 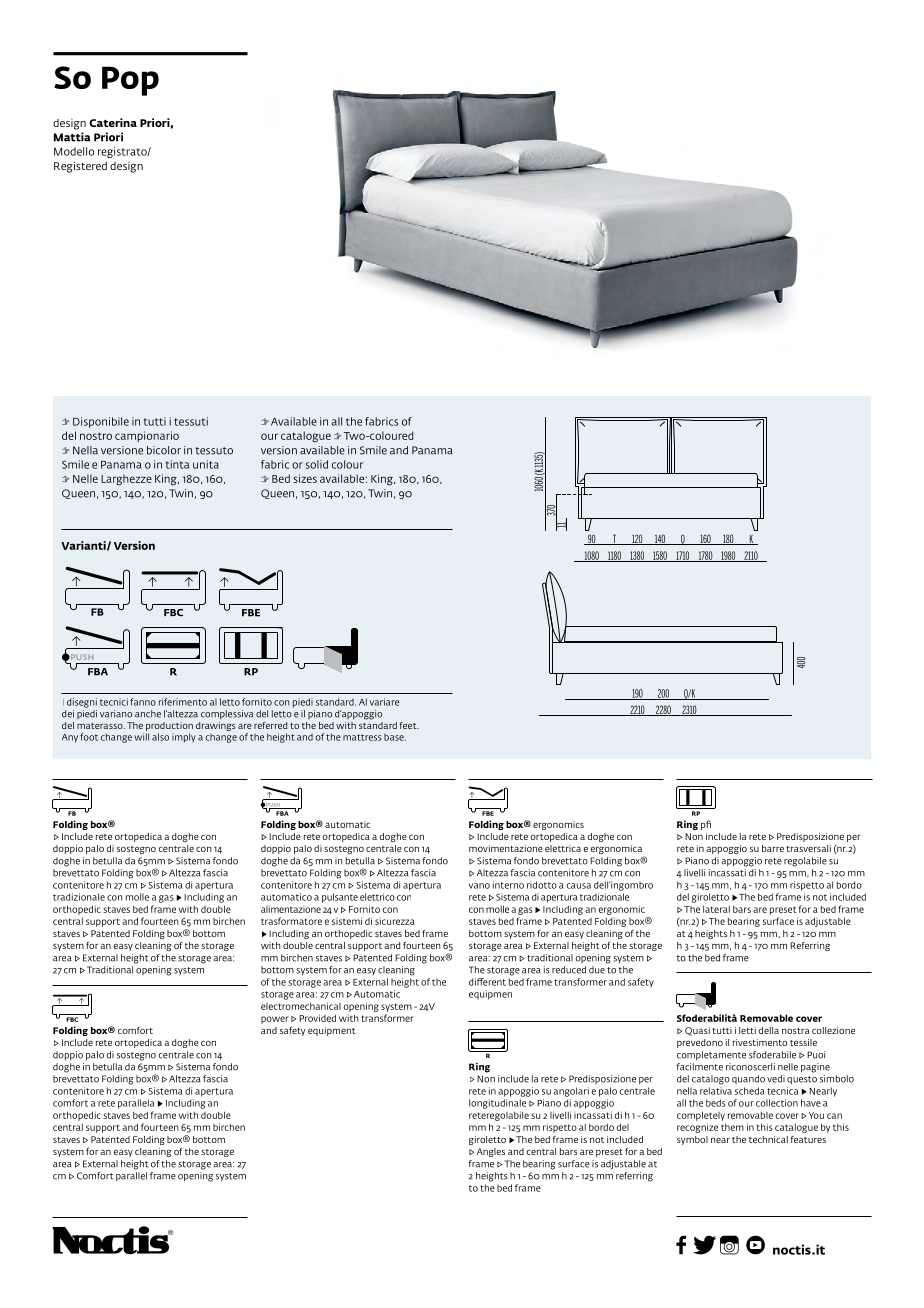 I want to click on Angles, so click(x=491, y=1152).
